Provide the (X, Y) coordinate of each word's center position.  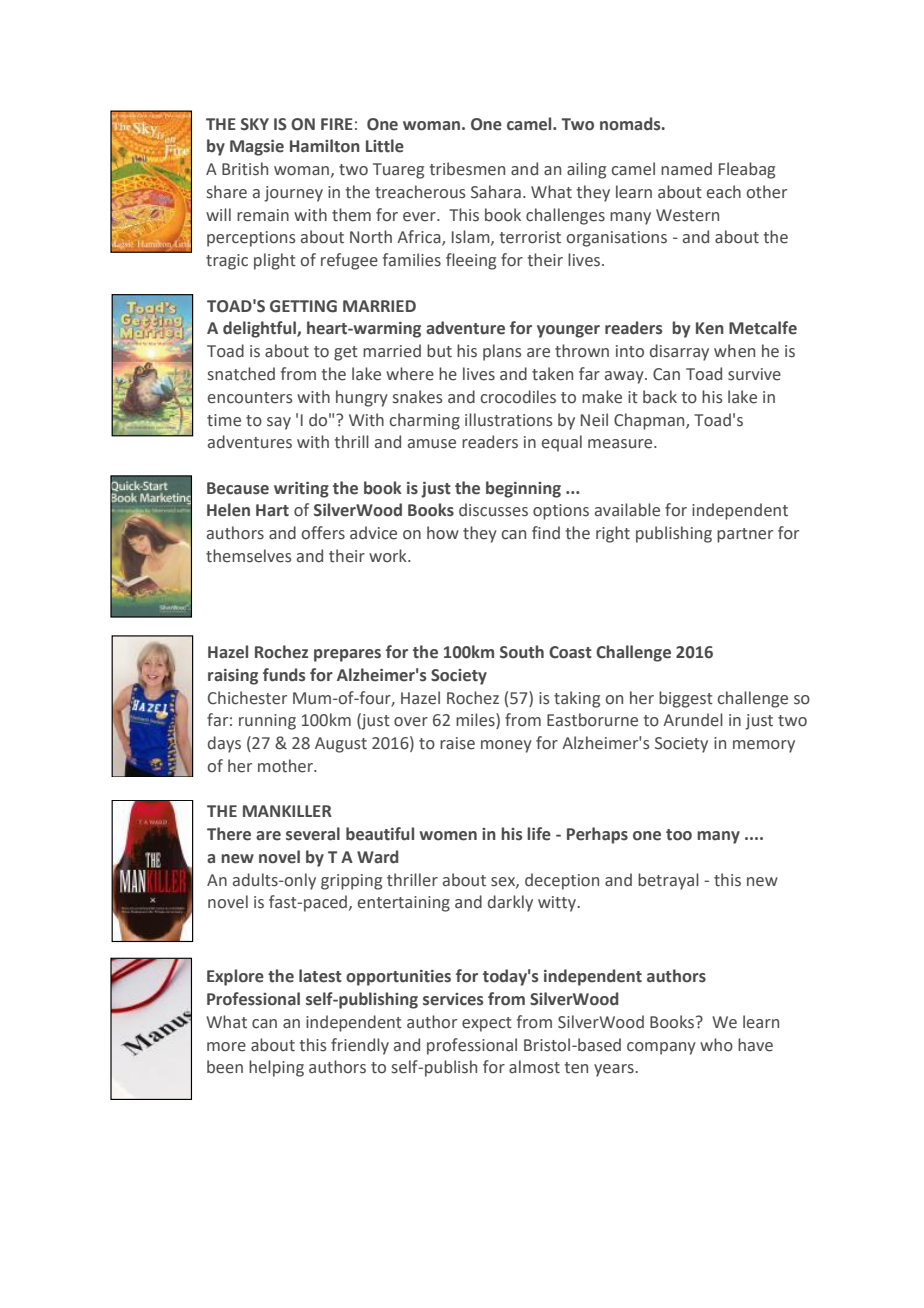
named (686, 169)
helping (276, 1068)
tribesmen (467, 169)
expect (487, 1024)
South (522, 652)
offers (323, 533)
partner (745, 535)
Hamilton (325, 146)
